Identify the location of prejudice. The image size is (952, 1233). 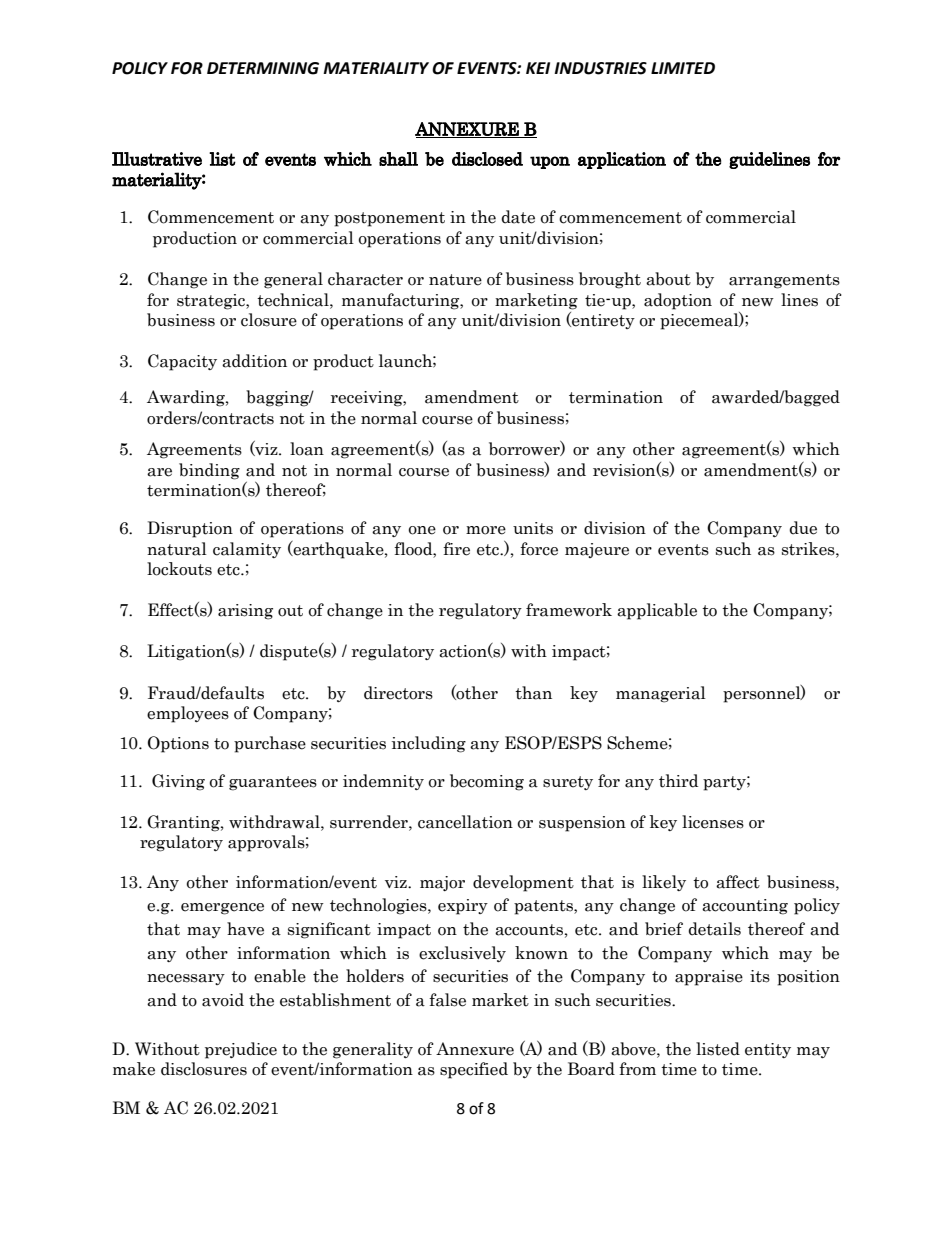
(241, 1050).
